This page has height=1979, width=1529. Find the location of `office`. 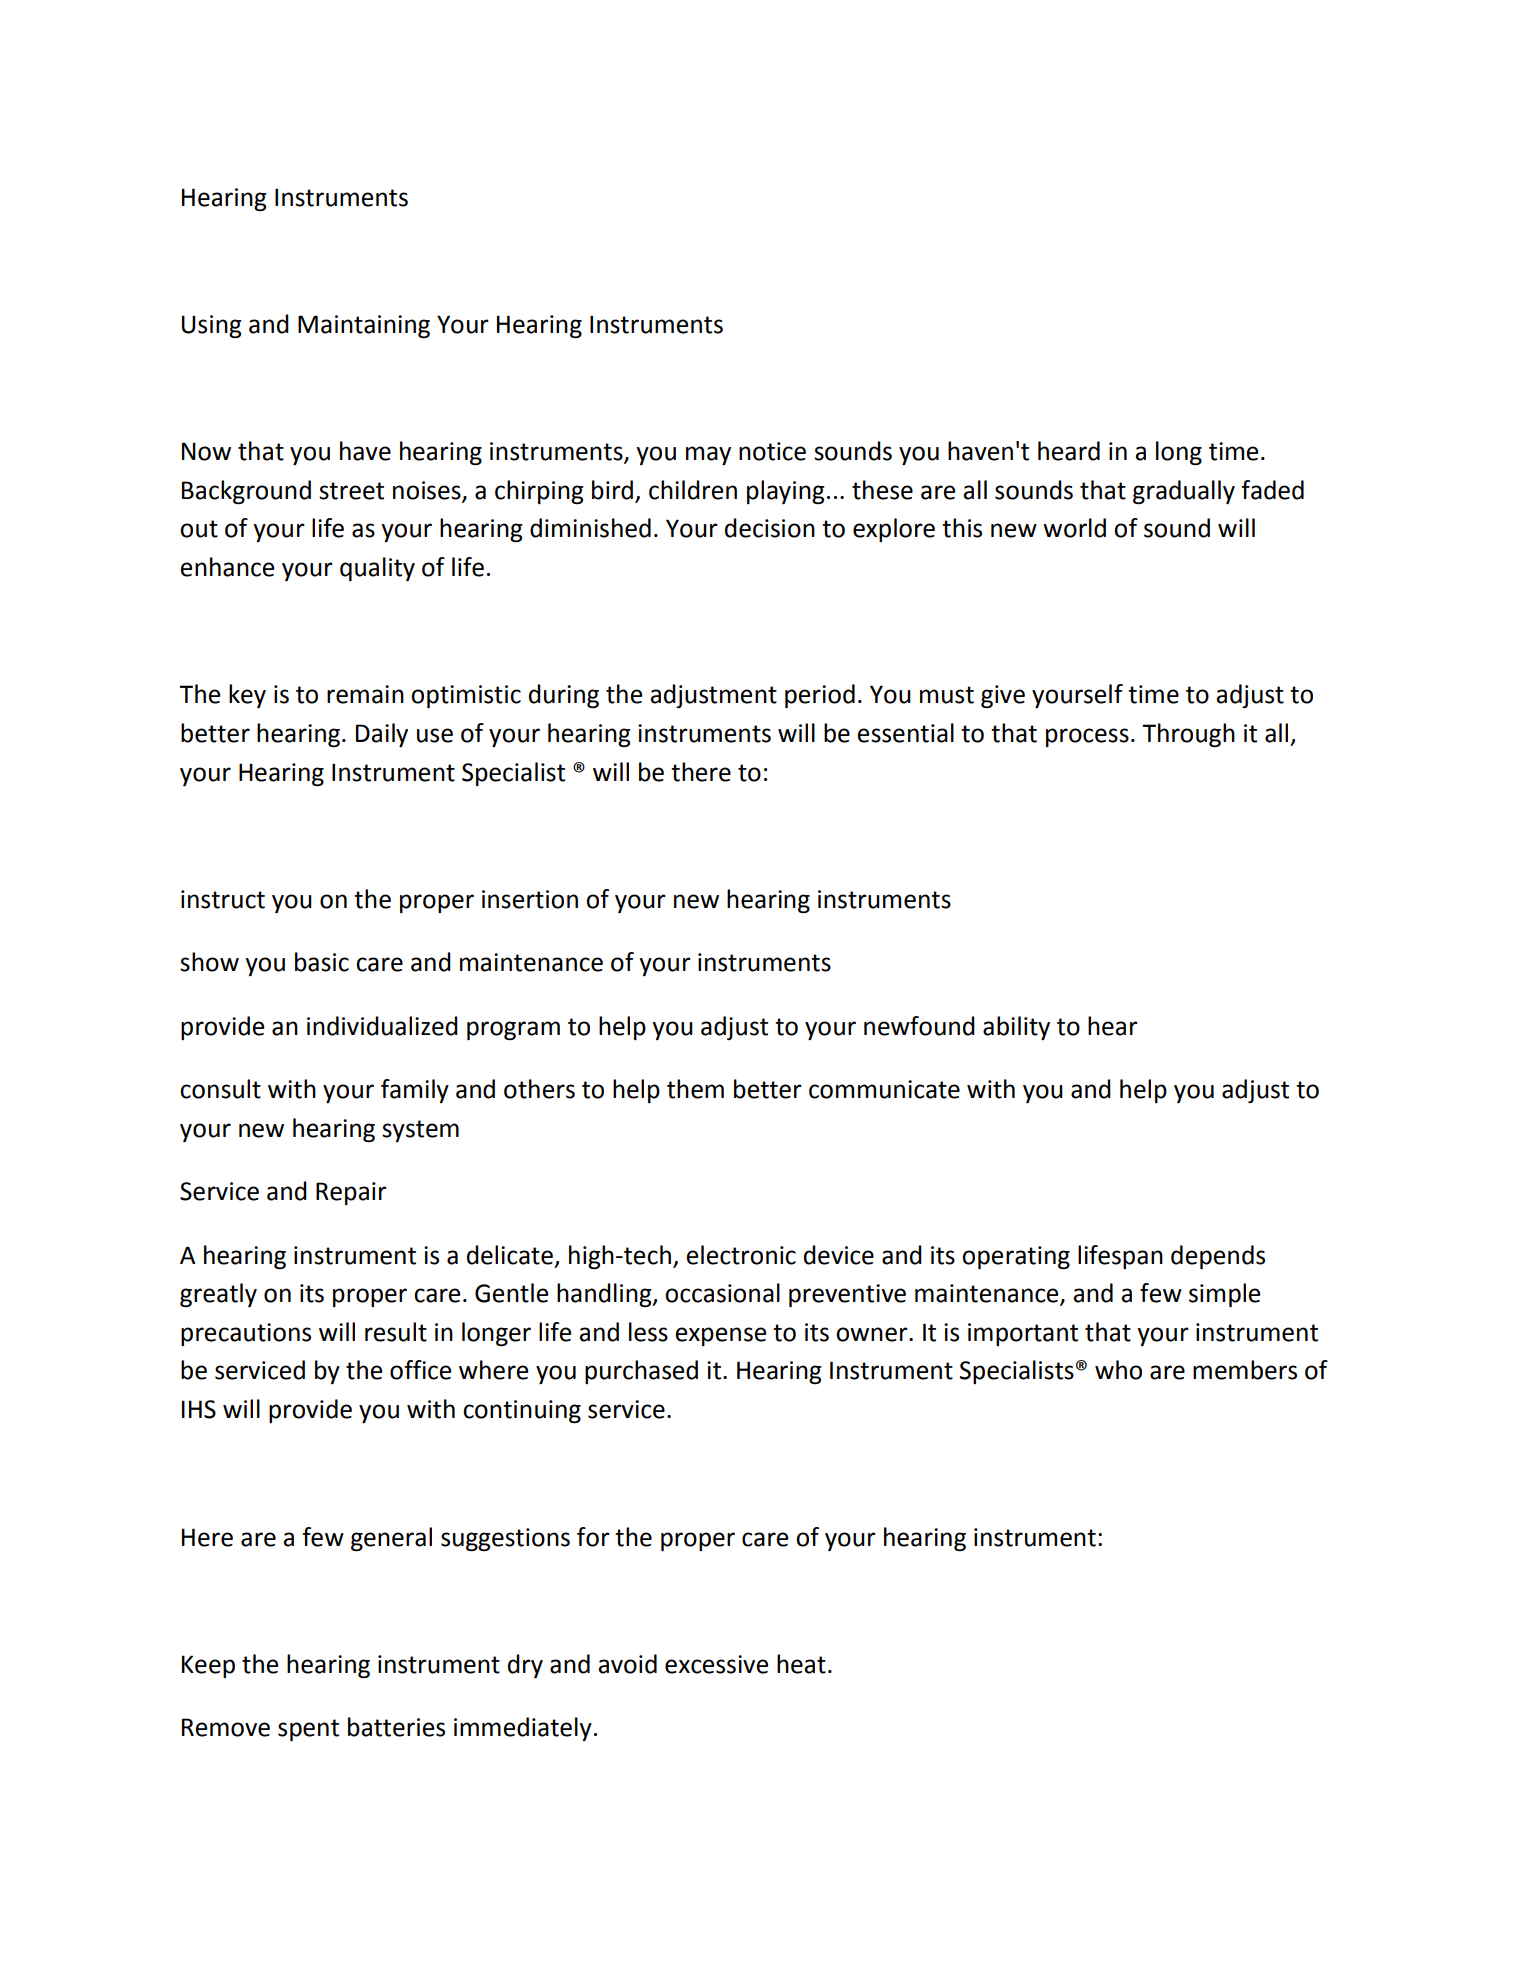

office is located at coordinates (420, 1370).
